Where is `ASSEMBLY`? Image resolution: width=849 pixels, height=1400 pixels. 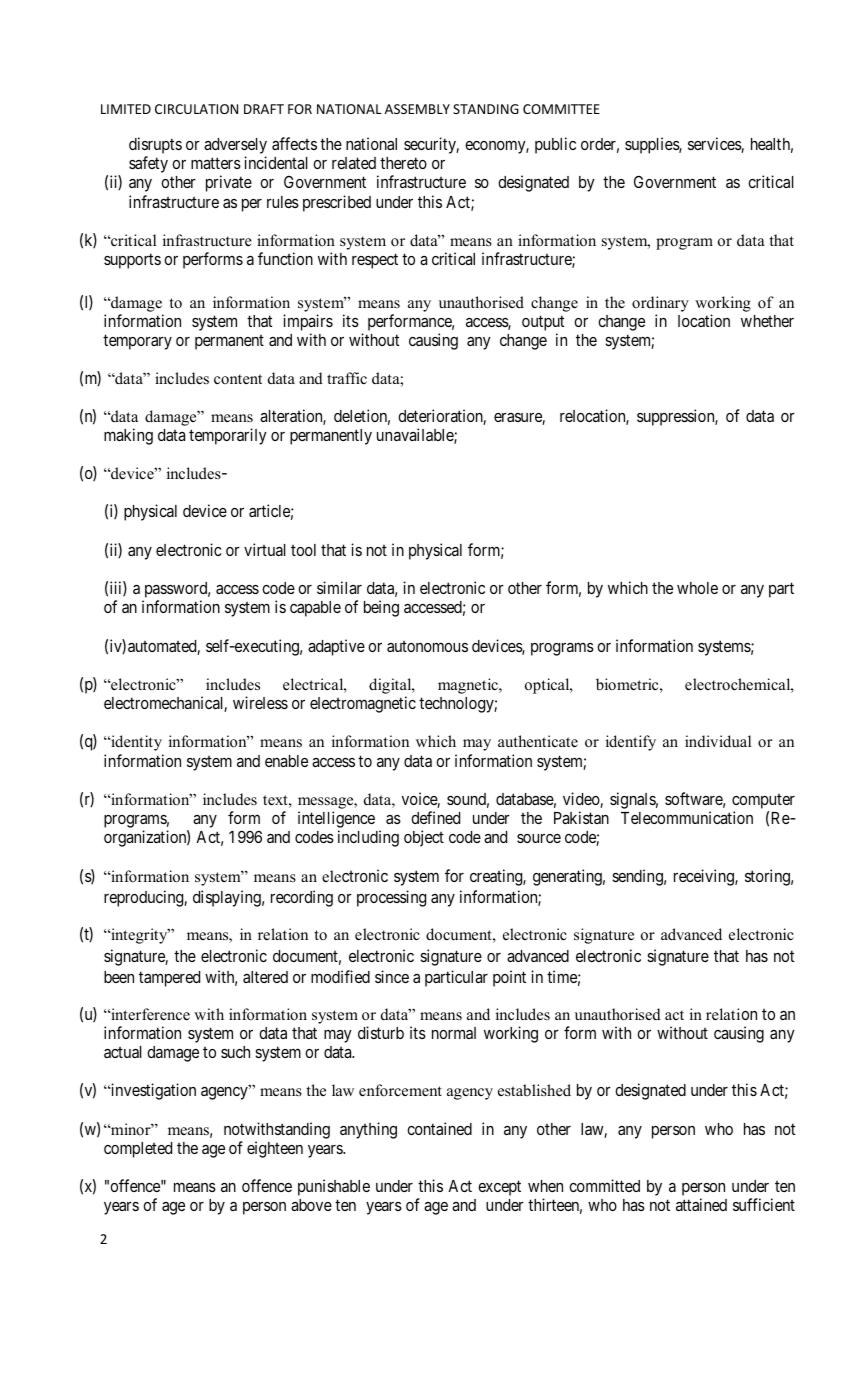
ASSEMBLY is located at coordinates (417, 109).
